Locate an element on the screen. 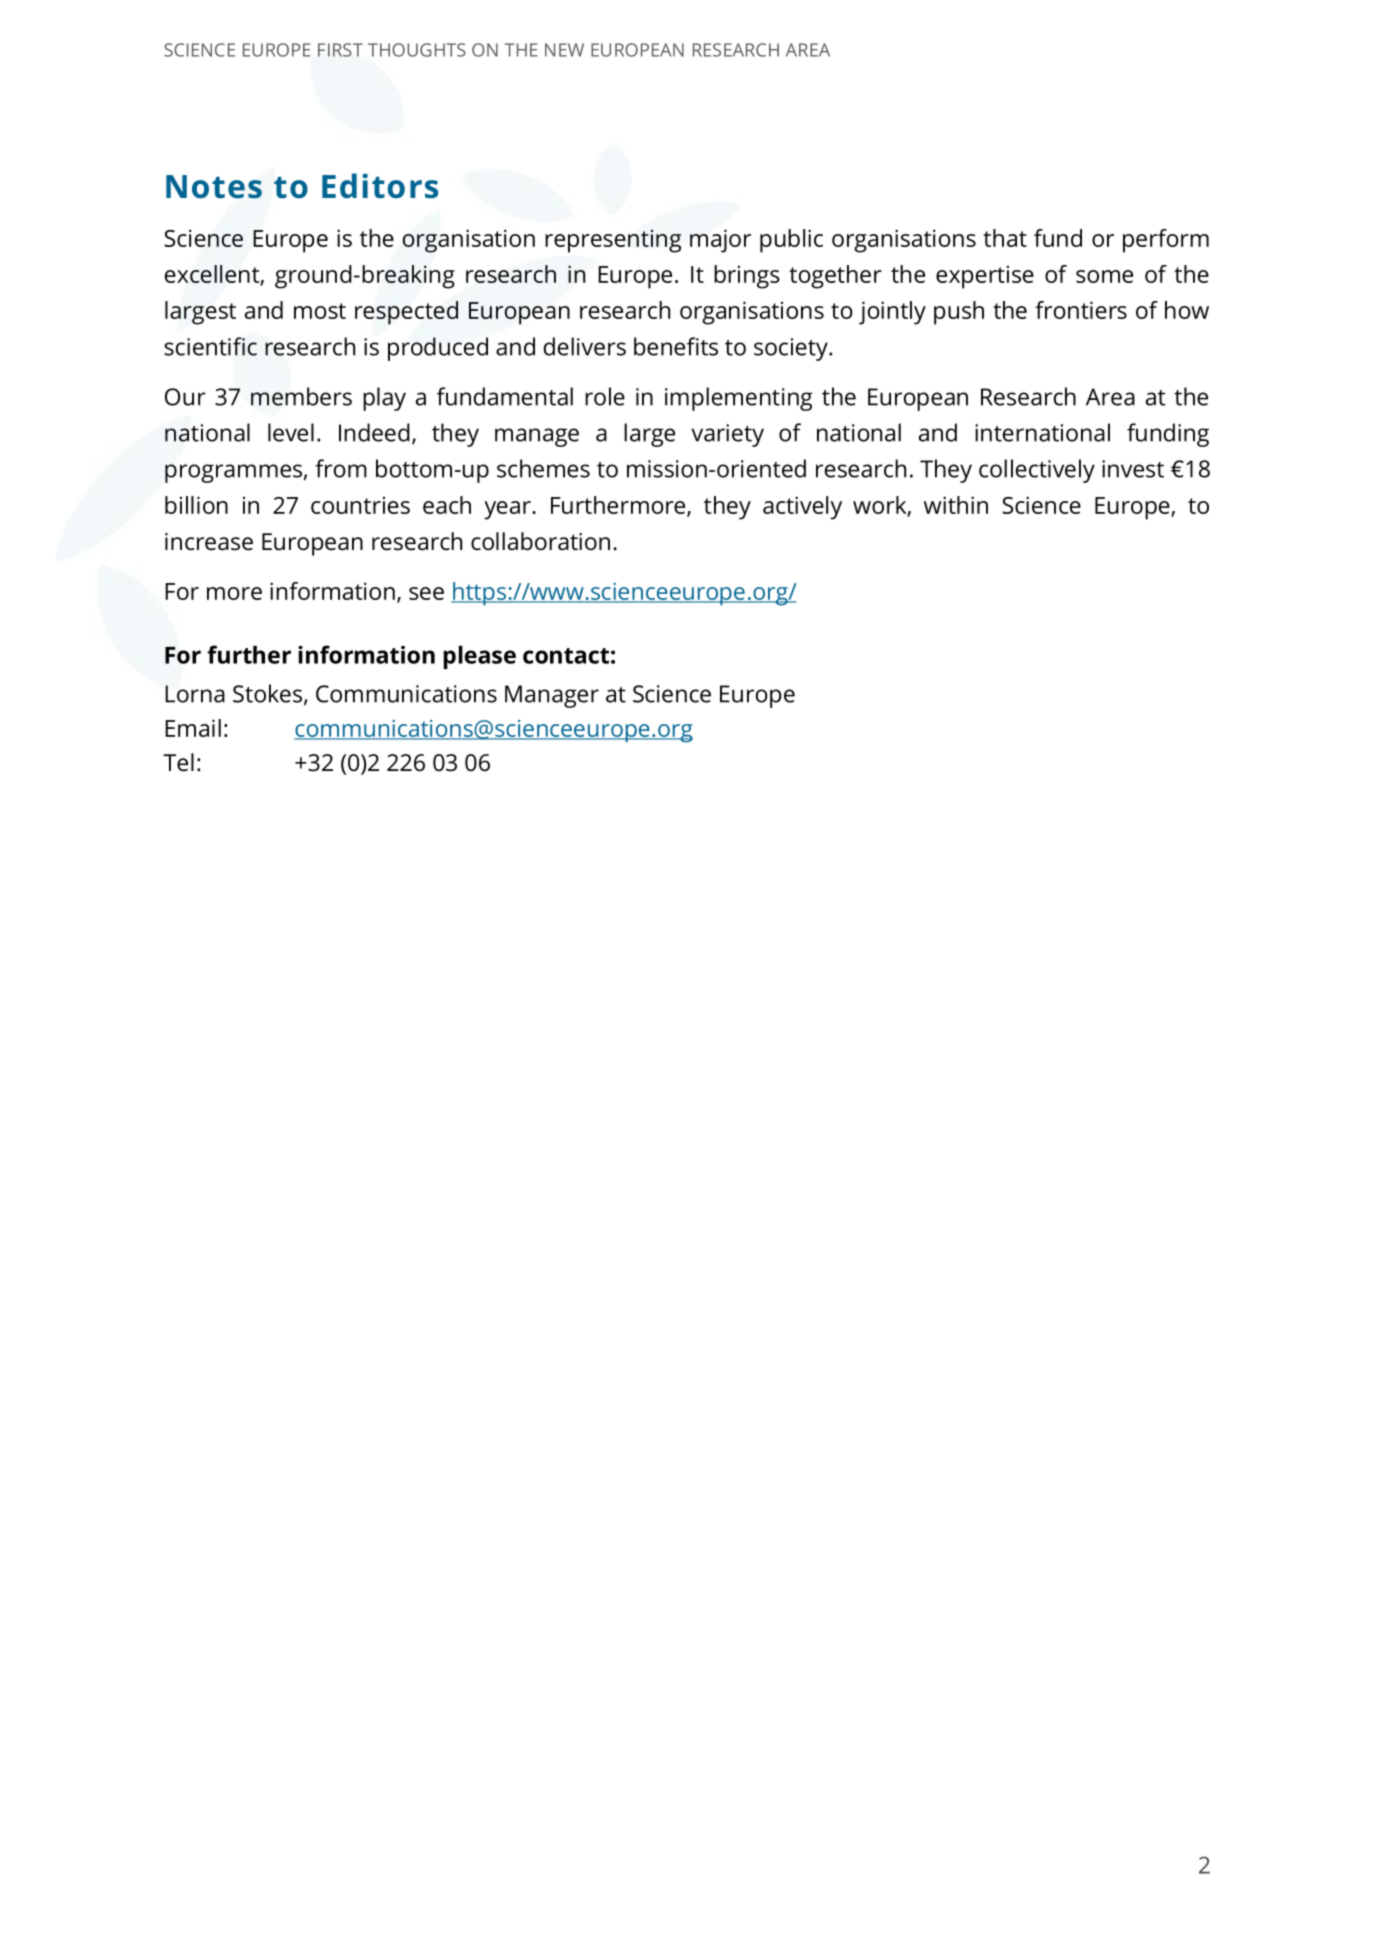  most is located at coordinates (320, 311).
